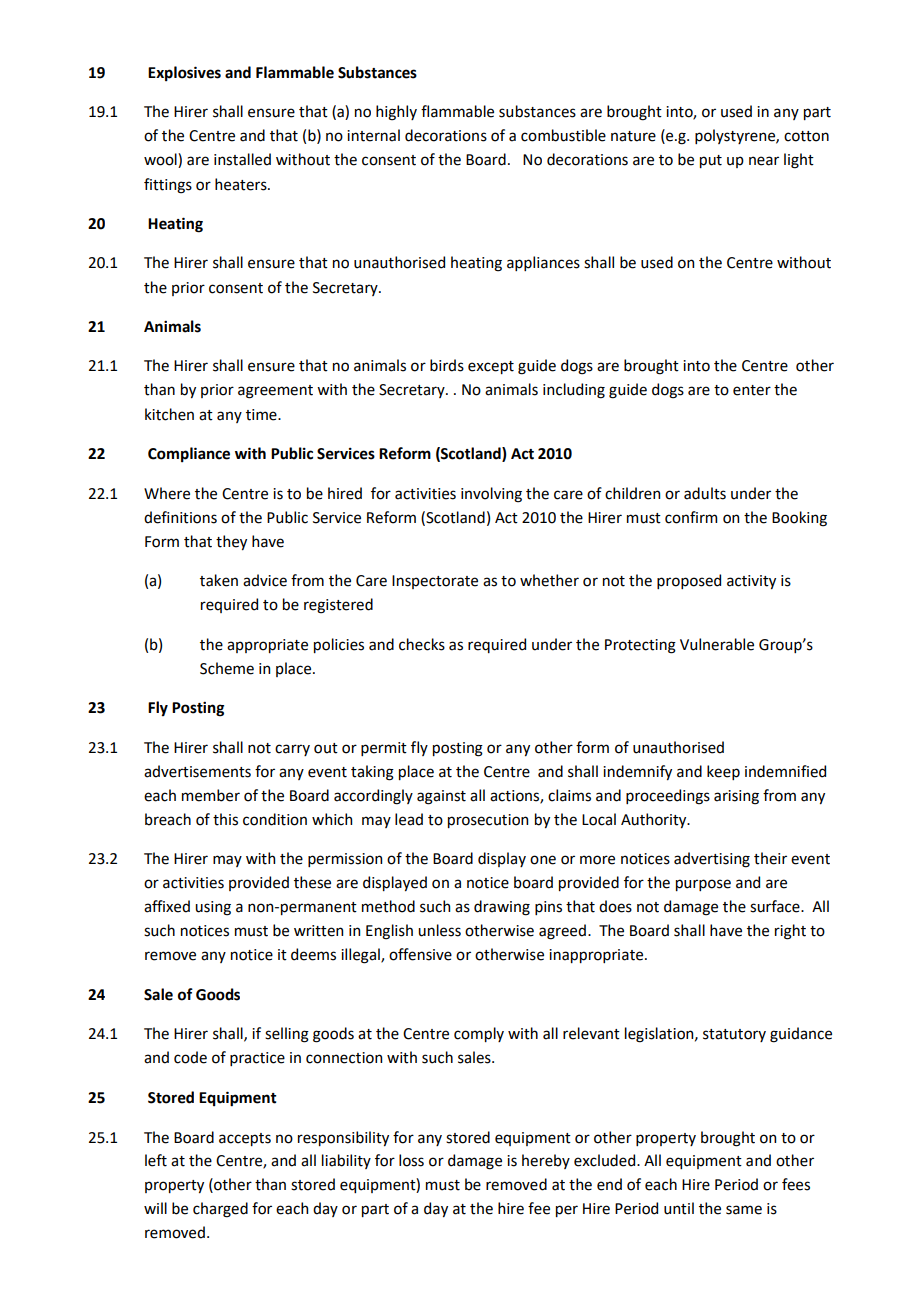 This document has width=924, height=1308. Describe the element at coordinates (220, 1210) in the document. I see `charged` at that location.
